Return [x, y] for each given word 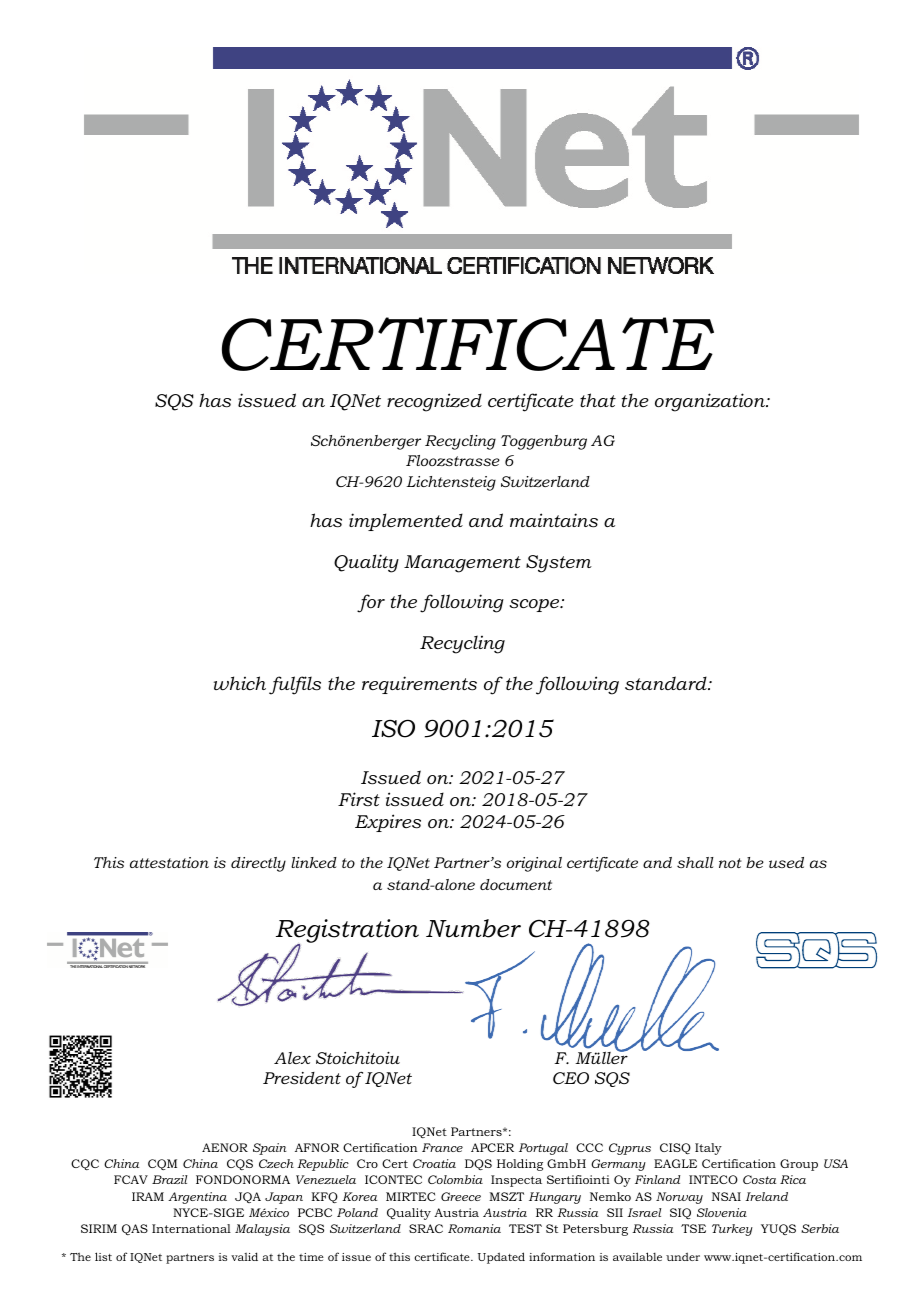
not [730, 863]
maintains [554, 520]
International [191, 1228]
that [598, 400]
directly [258, 864]
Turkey [732, 1230]
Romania [474, 1228]
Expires [388, 823]
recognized [434, 402]
